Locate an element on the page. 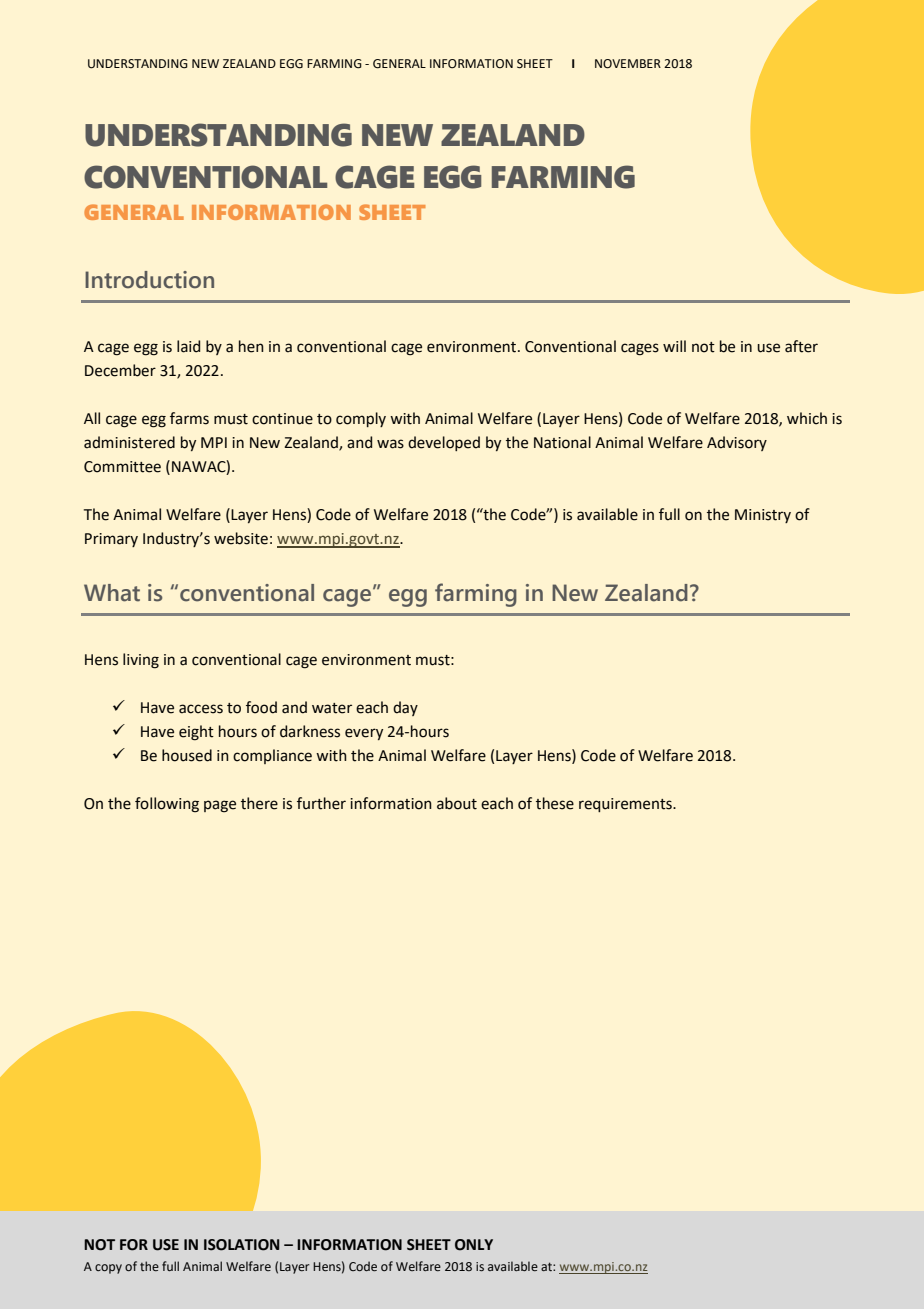 The width and height of the page is (924, 1309). NOVEMBER is located at coordinates (628, 64).
